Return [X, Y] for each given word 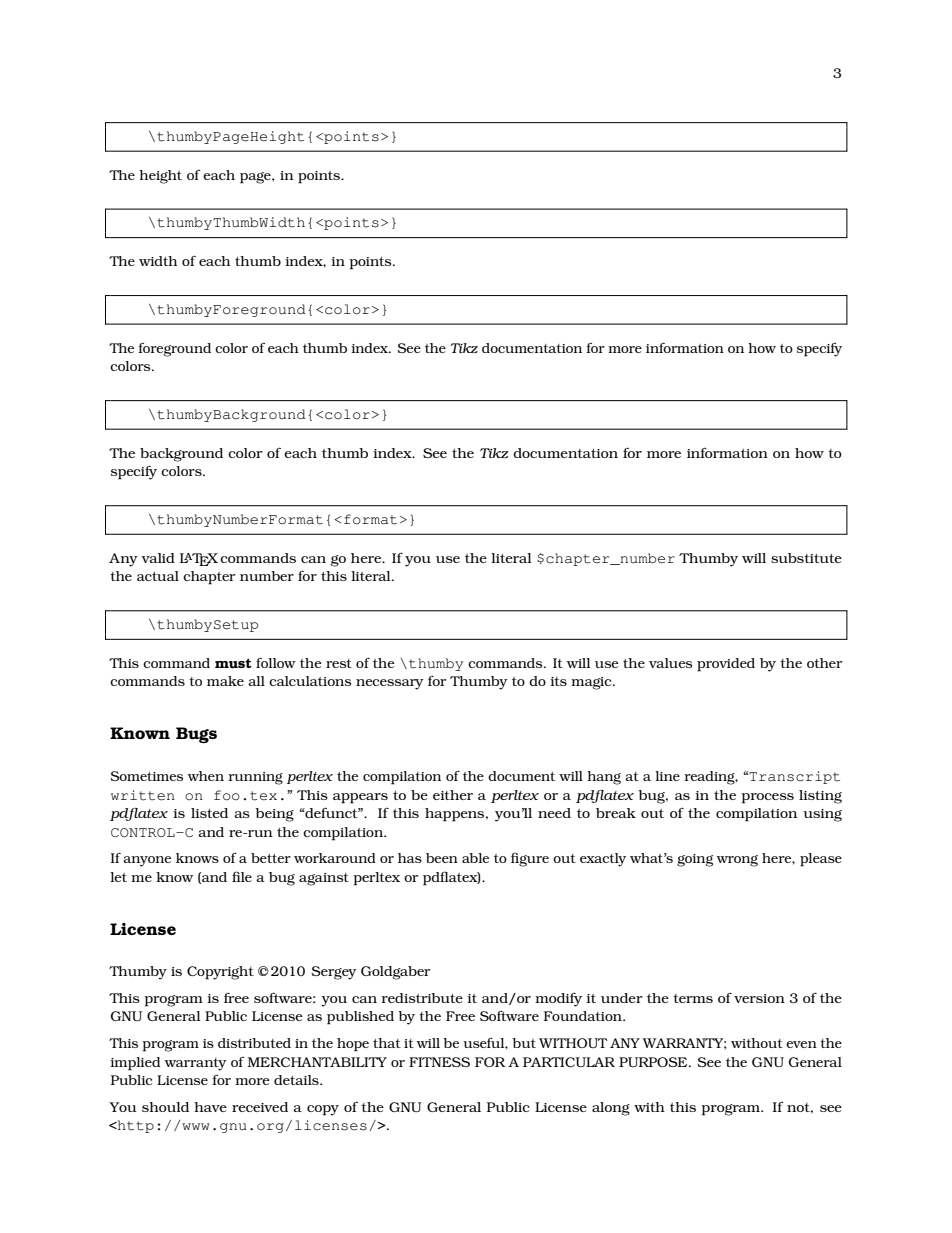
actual [158, 576]
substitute [806, 558]
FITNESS [439, 1062]
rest [339, 663]
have [210, 1107]
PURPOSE [654, 1062]
